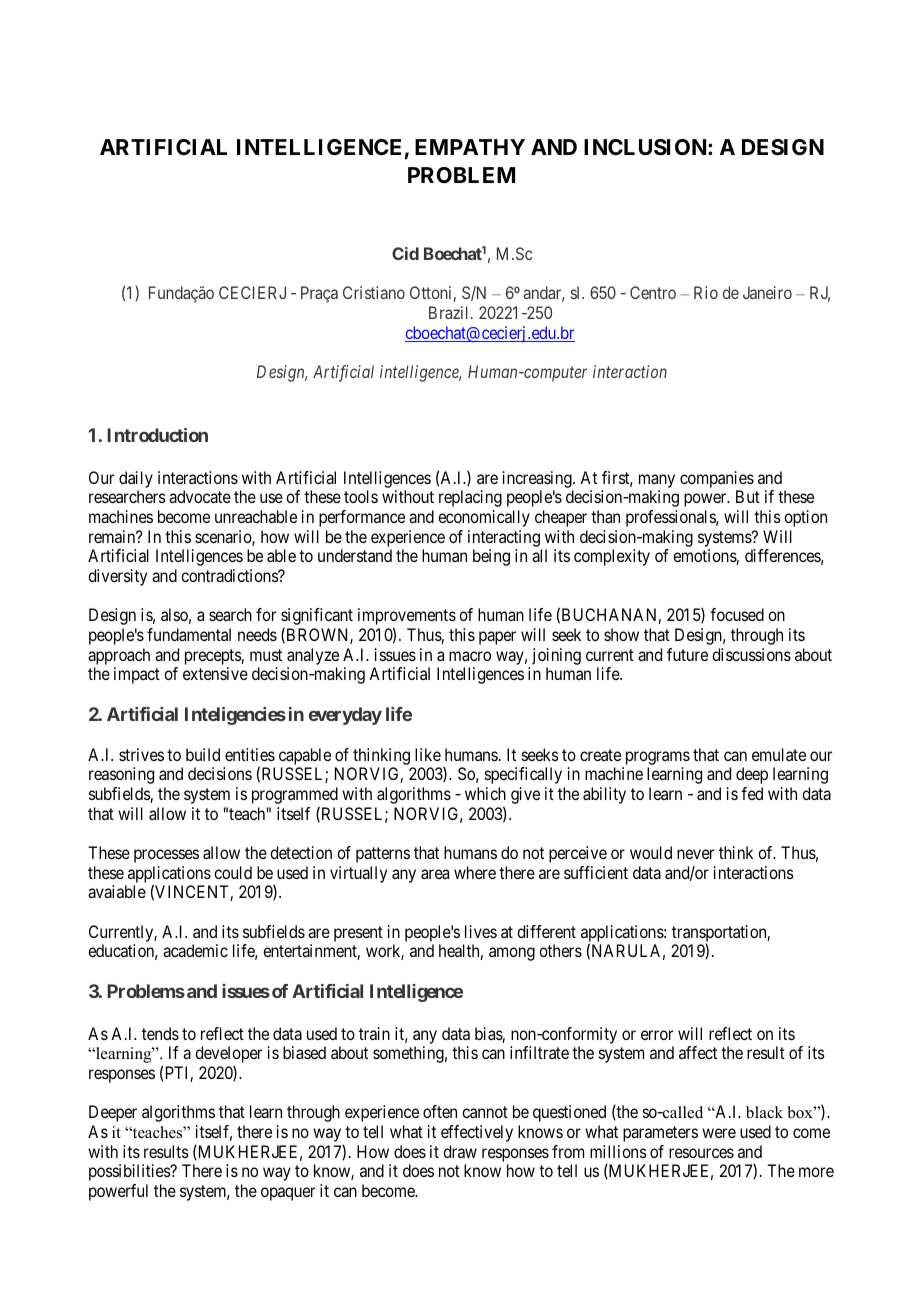 Image resolution: width=924 pixels, height=1309 pixels. Describe the element at coordinates (215, 673) in the image. I see `extensive` at that location.
